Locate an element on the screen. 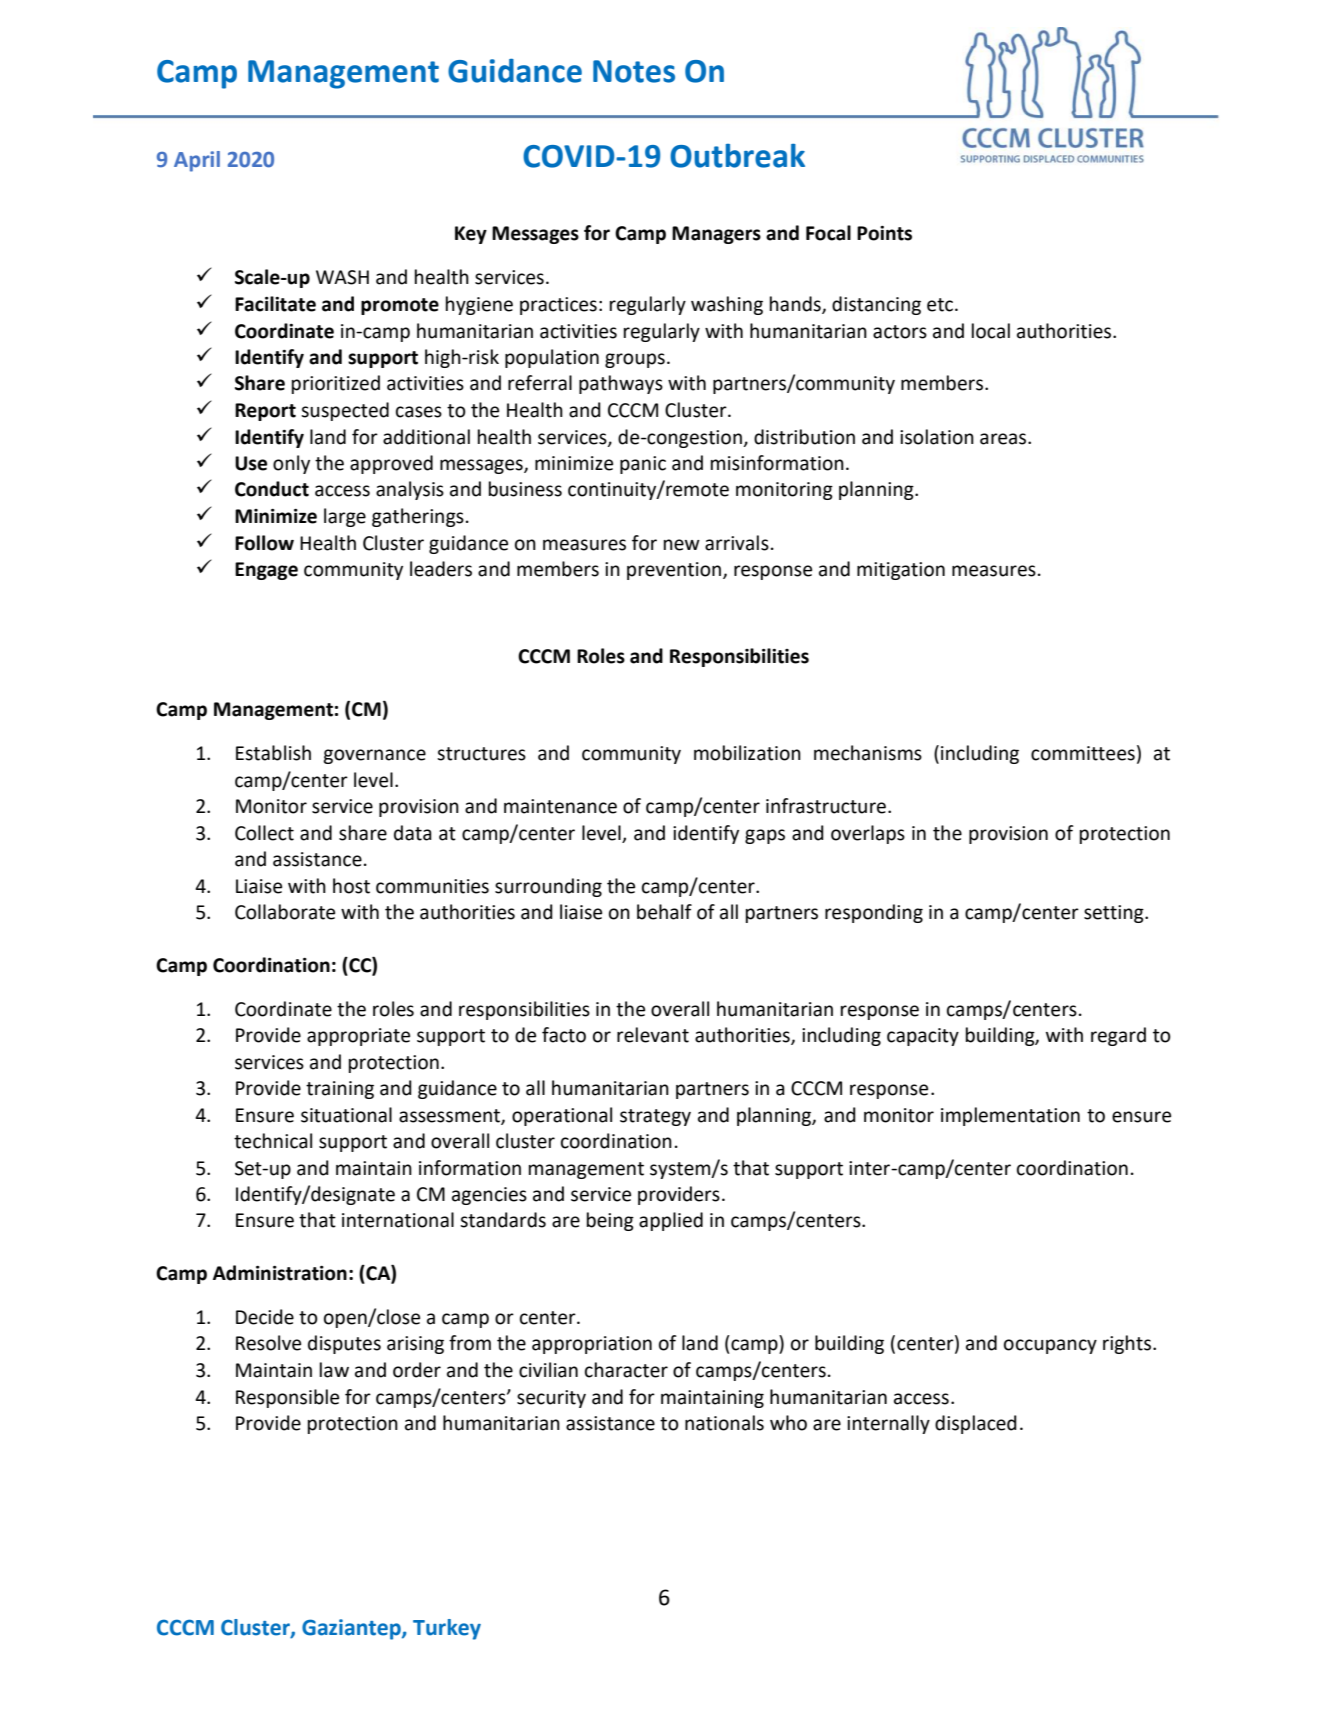 Image resolution: width=1328 pixels, height=1719 pixels. Points is located at coordinates (884, 233).
